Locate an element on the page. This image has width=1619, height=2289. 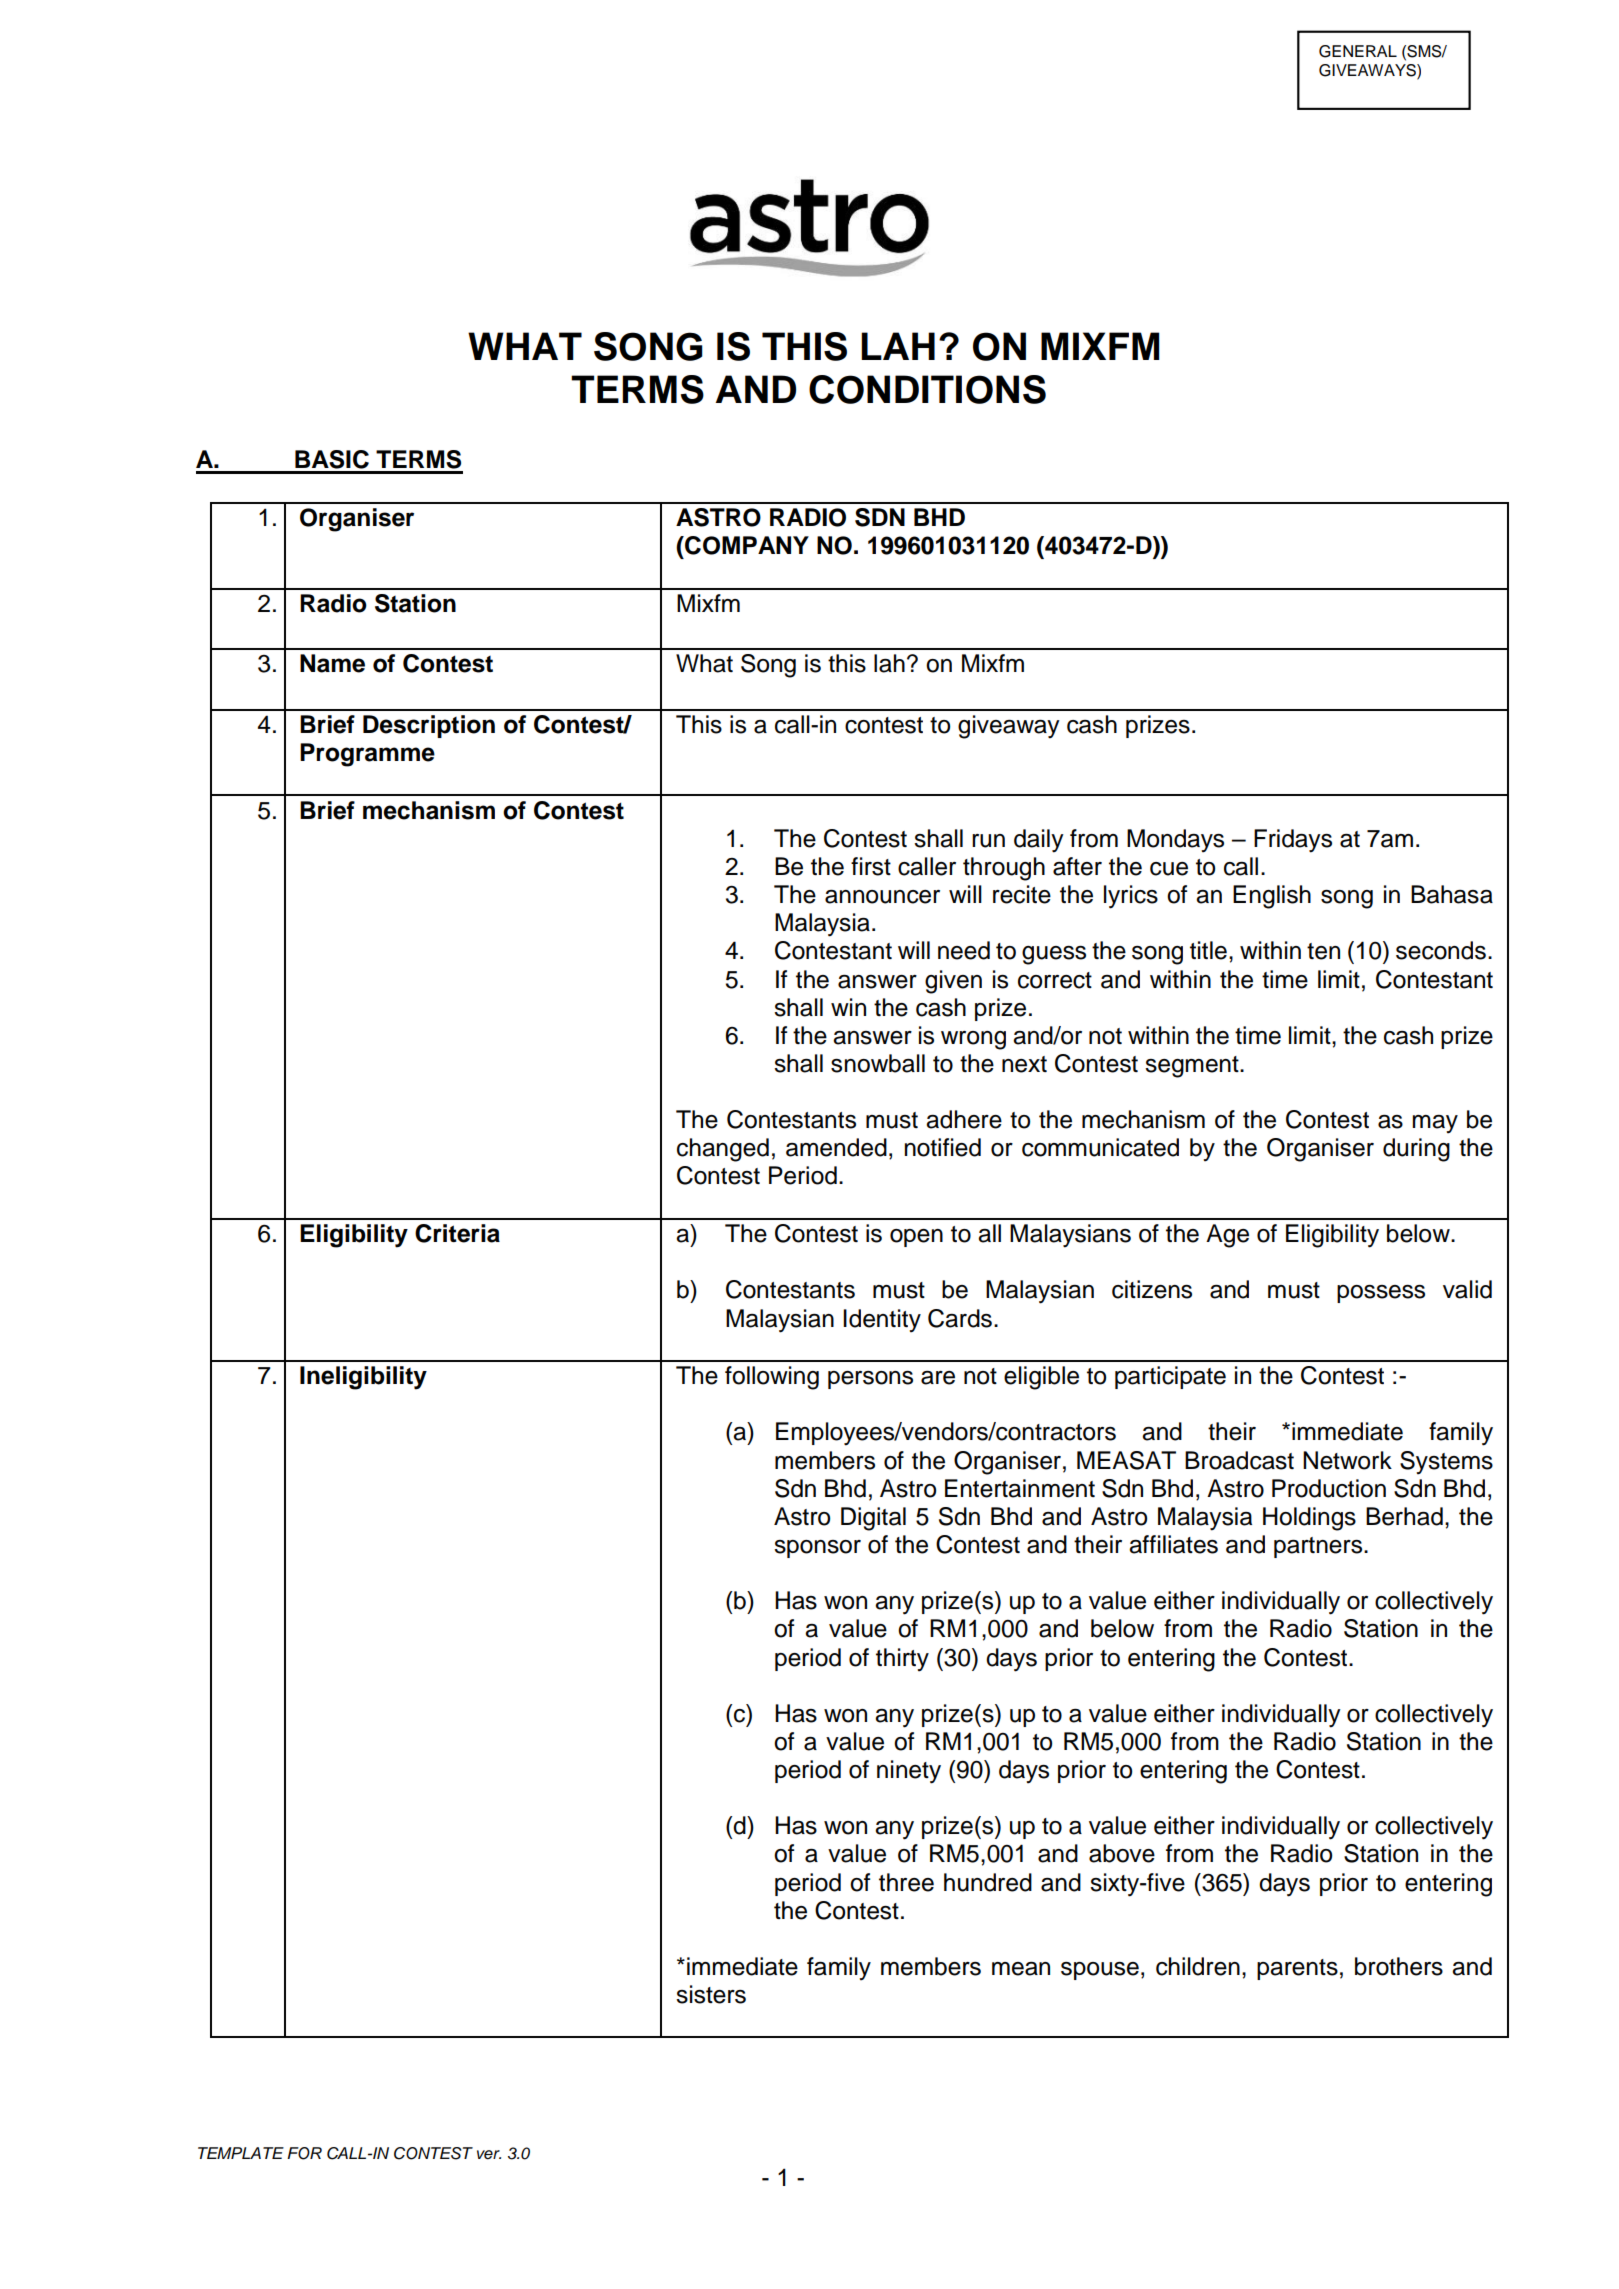
GENERAL is located at coordinates (1358, 51).
